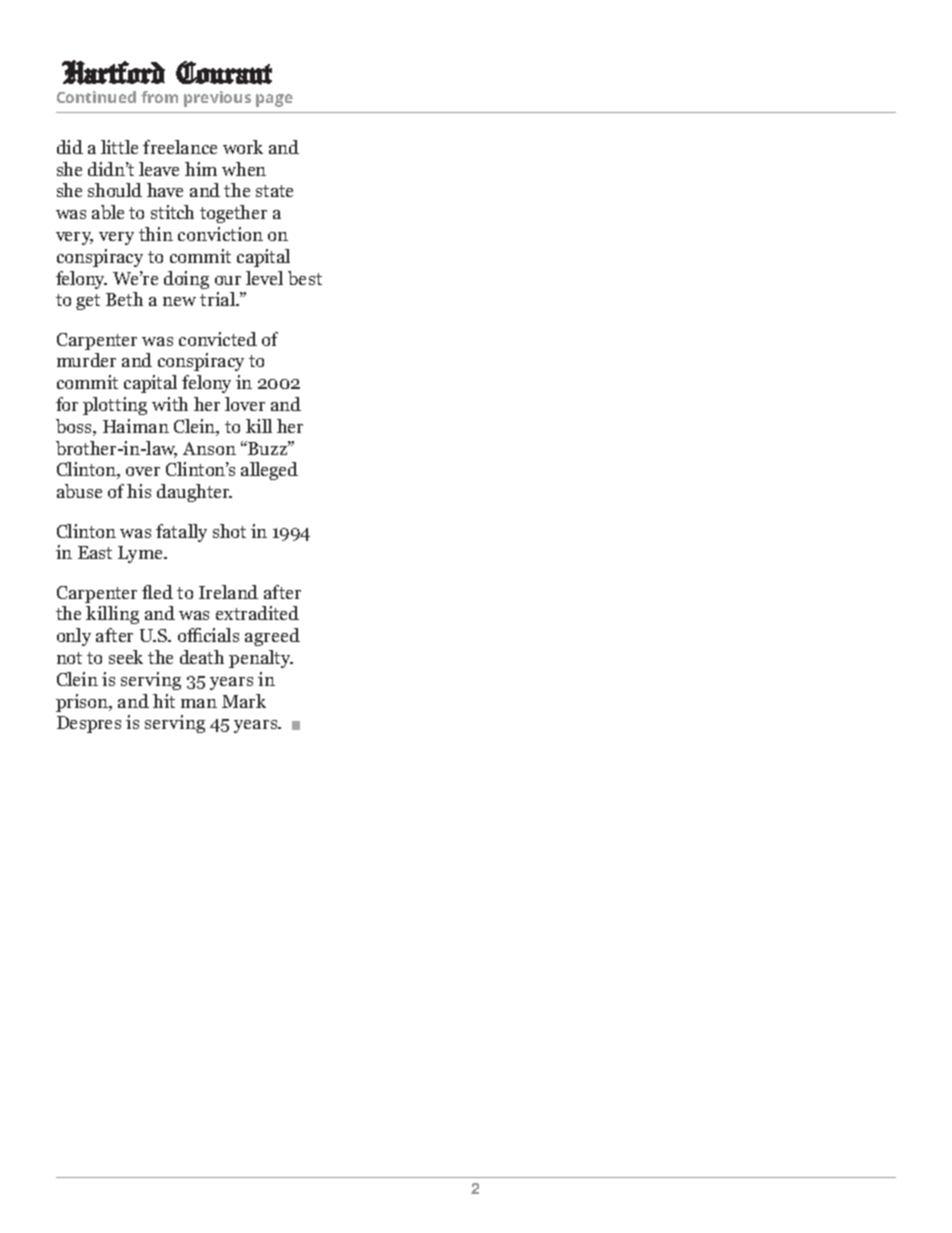  I want to click on prison, so click(83, 703).
